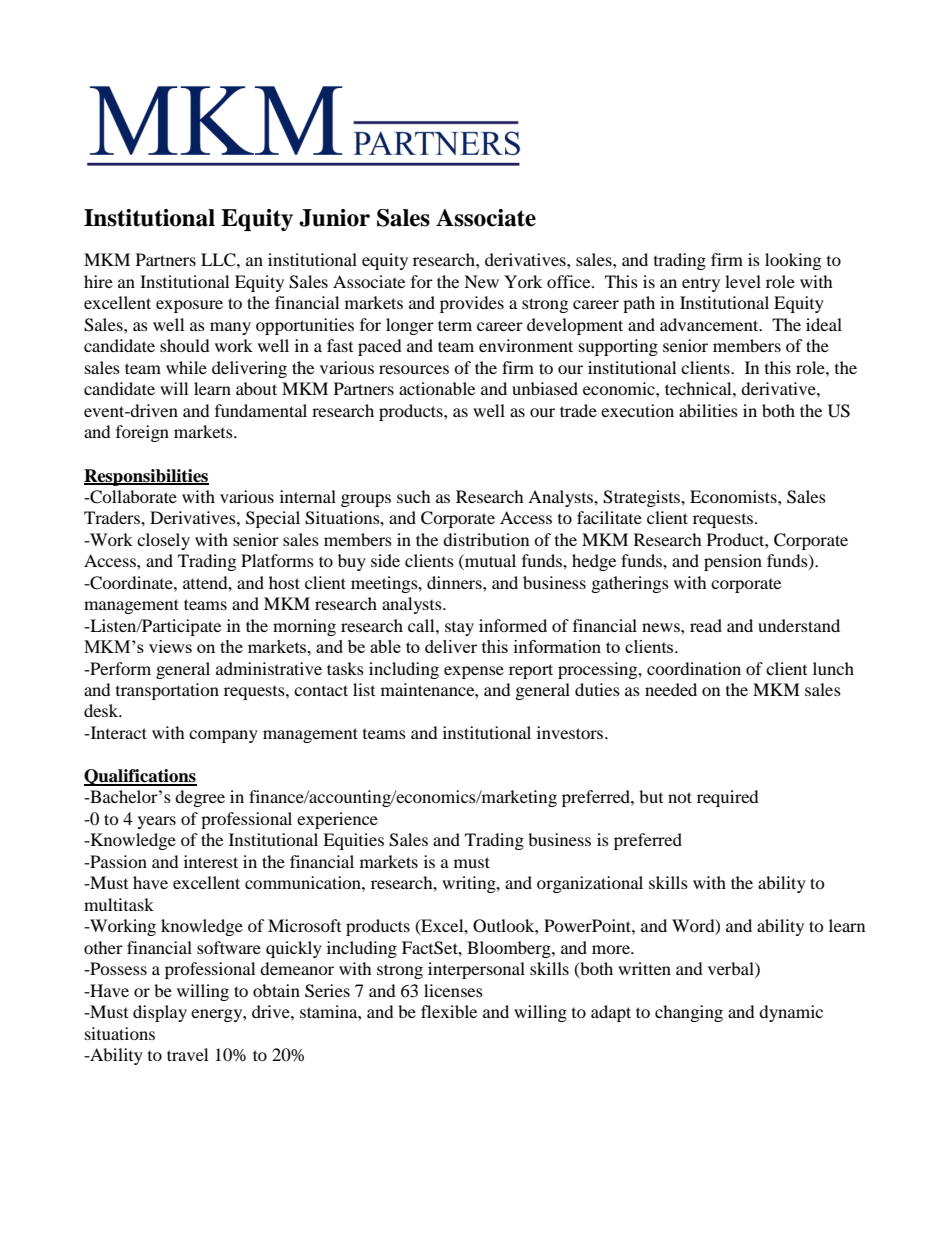  Describe the element at coordinates (449, 1011) in the document. I see `flexible` at that location.
